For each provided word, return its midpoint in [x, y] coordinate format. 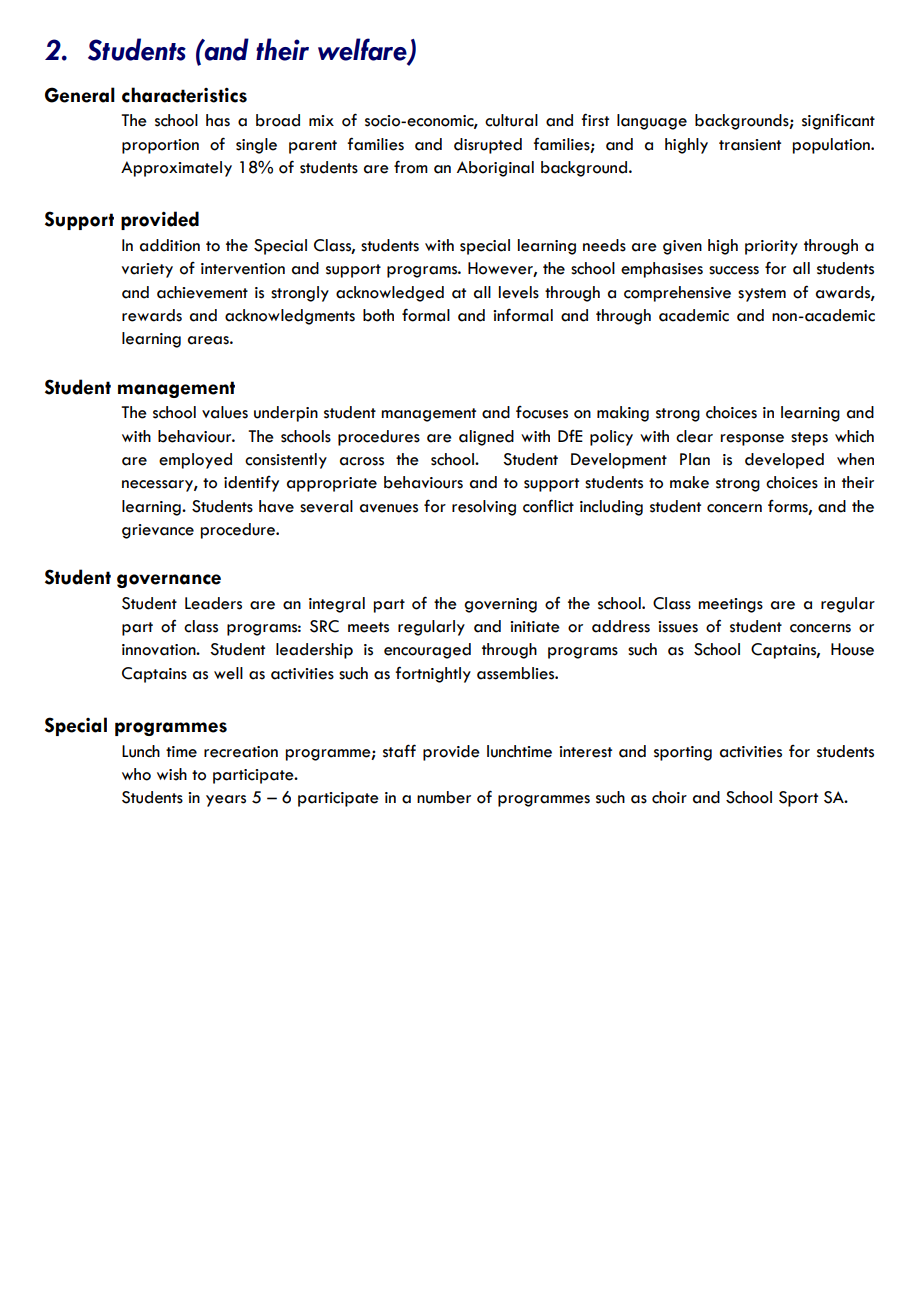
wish [172, 774]
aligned [486, 438]
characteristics [184, 95]
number [444, 797]
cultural [511, 120]
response [752, 440]
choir [669, 797]
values [225, 412]
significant [838, 121]
